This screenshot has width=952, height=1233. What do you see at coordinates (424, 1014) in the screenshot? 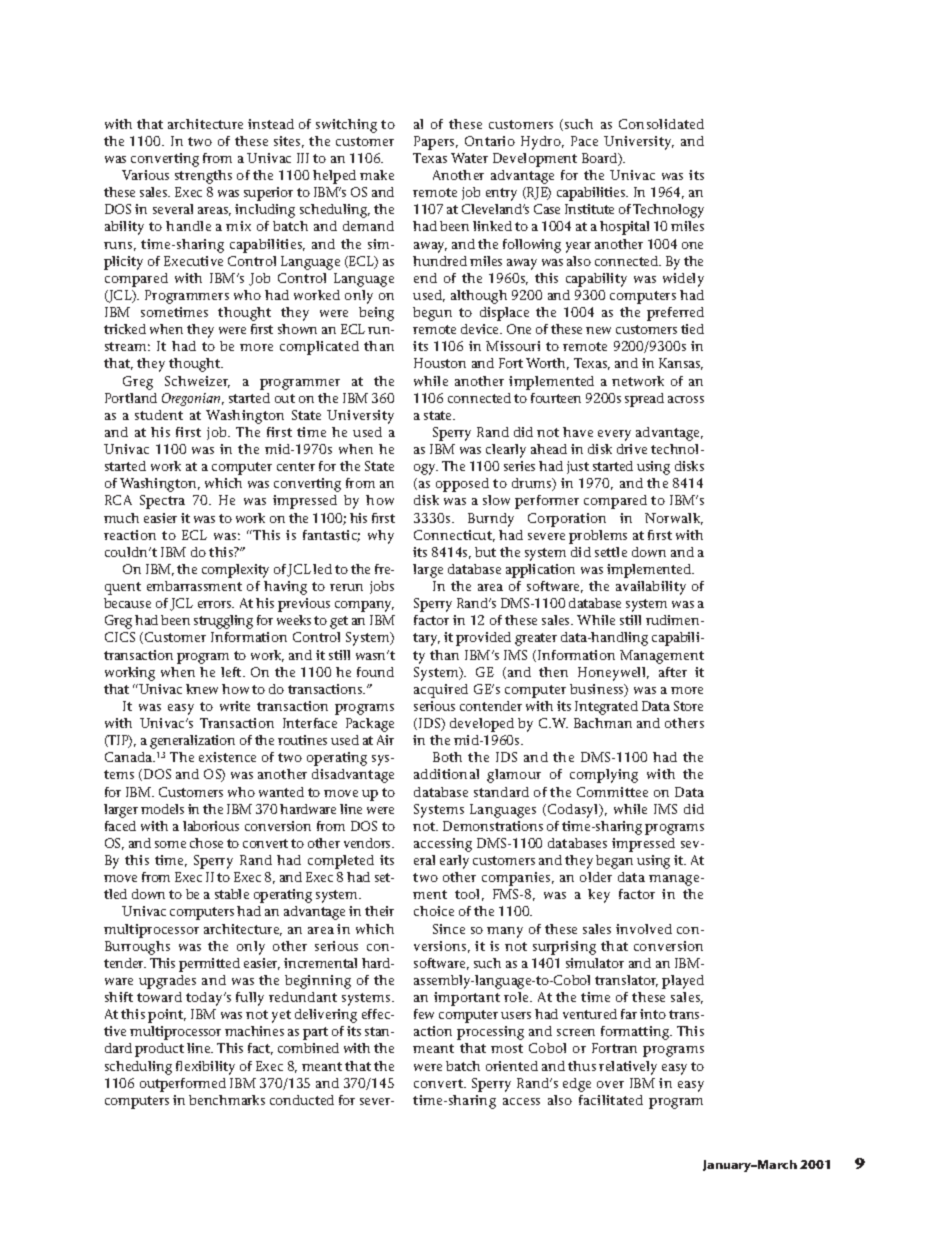
I see `few` at bounding box center [424, 1014].
